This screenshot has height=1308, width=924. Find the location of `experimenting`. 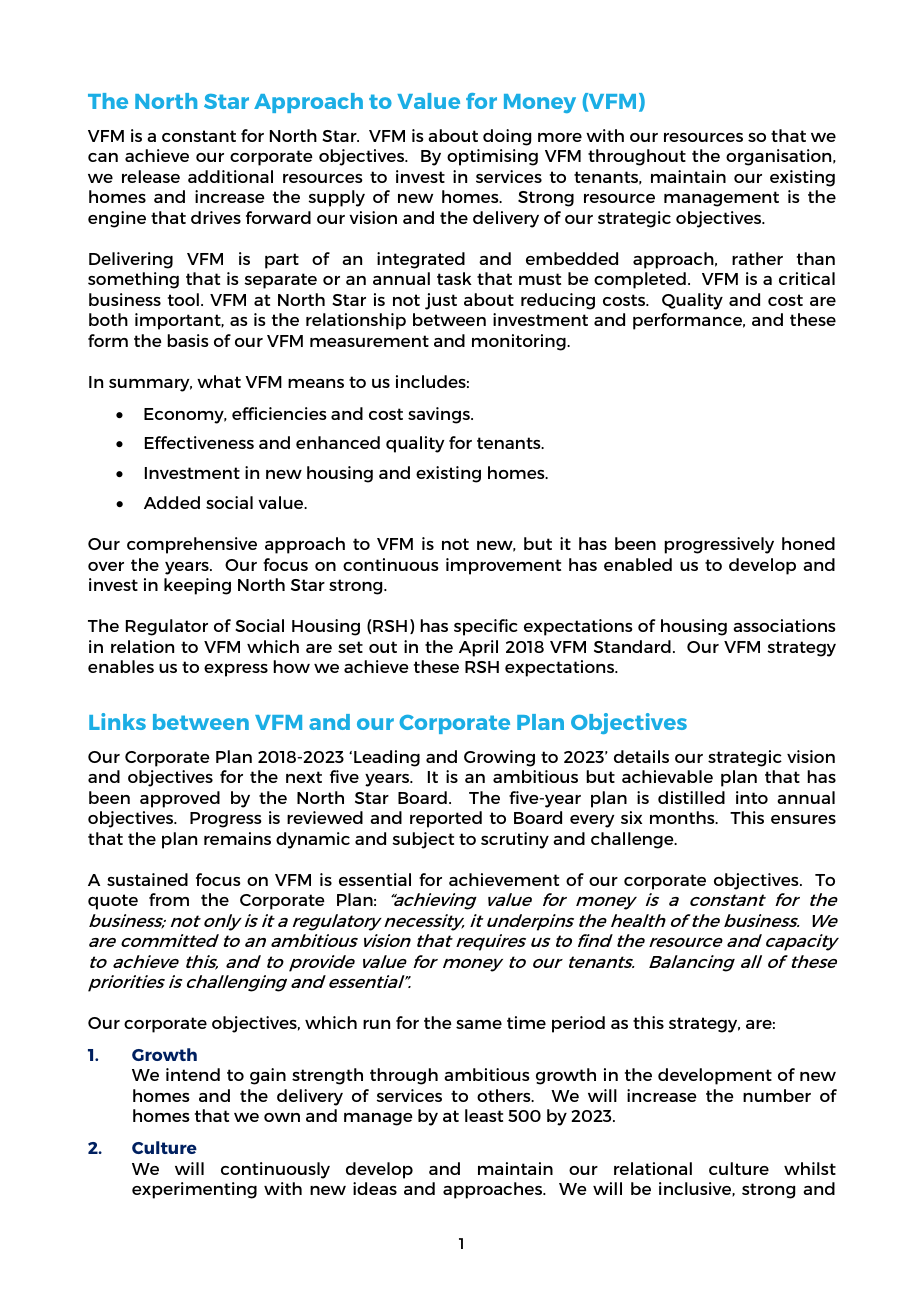

experimenting is located at coordinates (194, 1190).
